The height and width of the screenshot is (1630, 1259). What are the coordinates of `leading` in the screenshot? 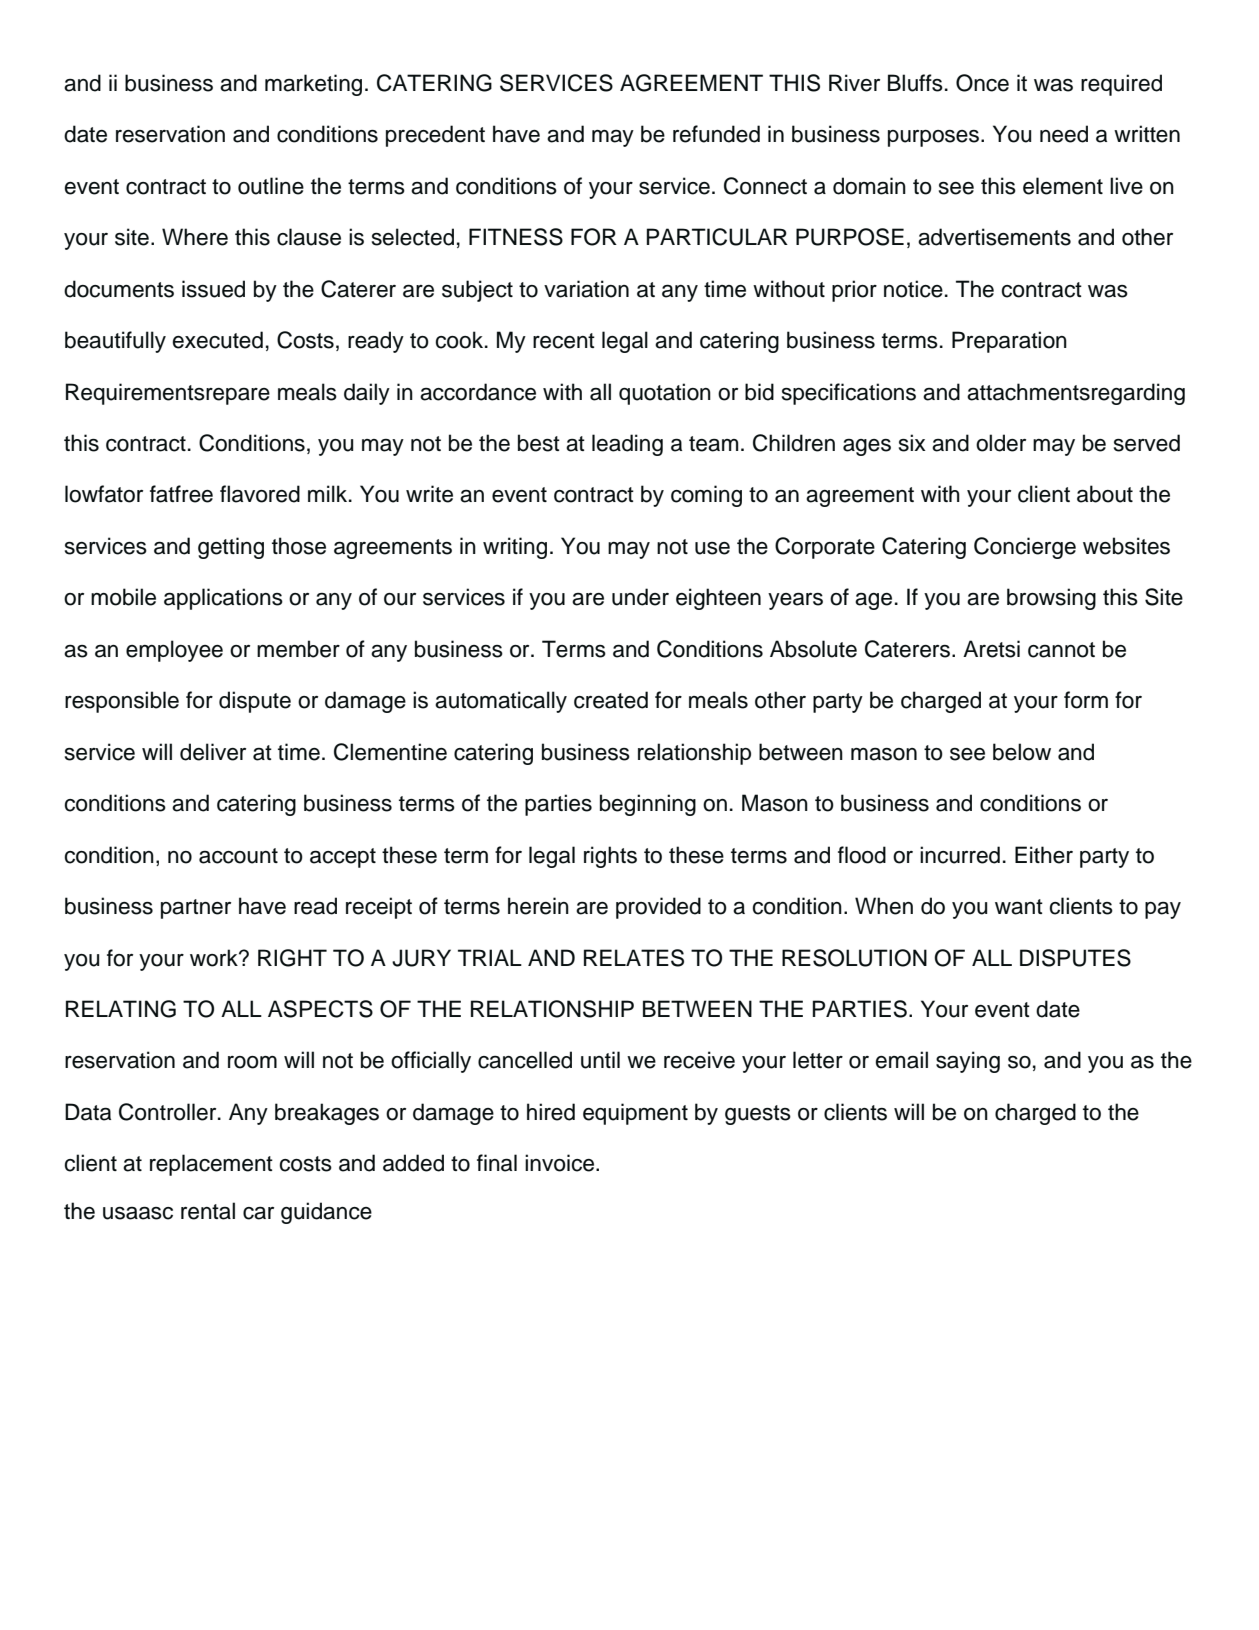 It's located at (627, 445).
